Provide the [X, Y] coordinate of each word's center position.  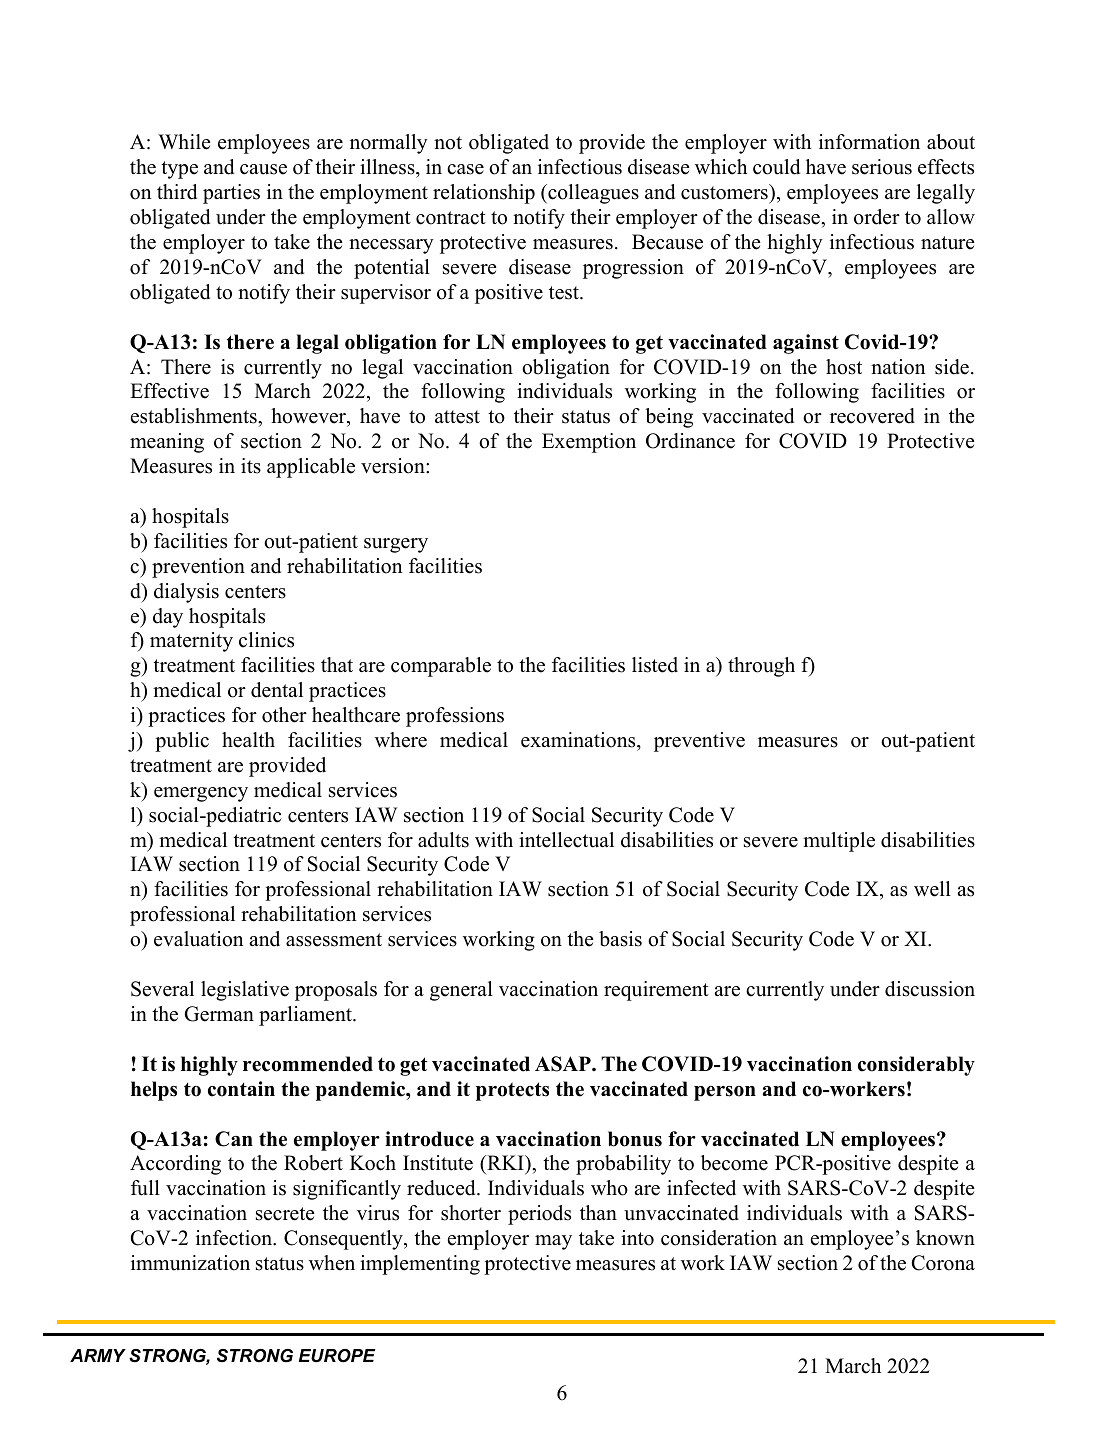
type [179, 170]
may [553, 1242]
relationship [484, 194]
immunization [190, 1263]
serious [882, 167]
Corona [943, 1263]
